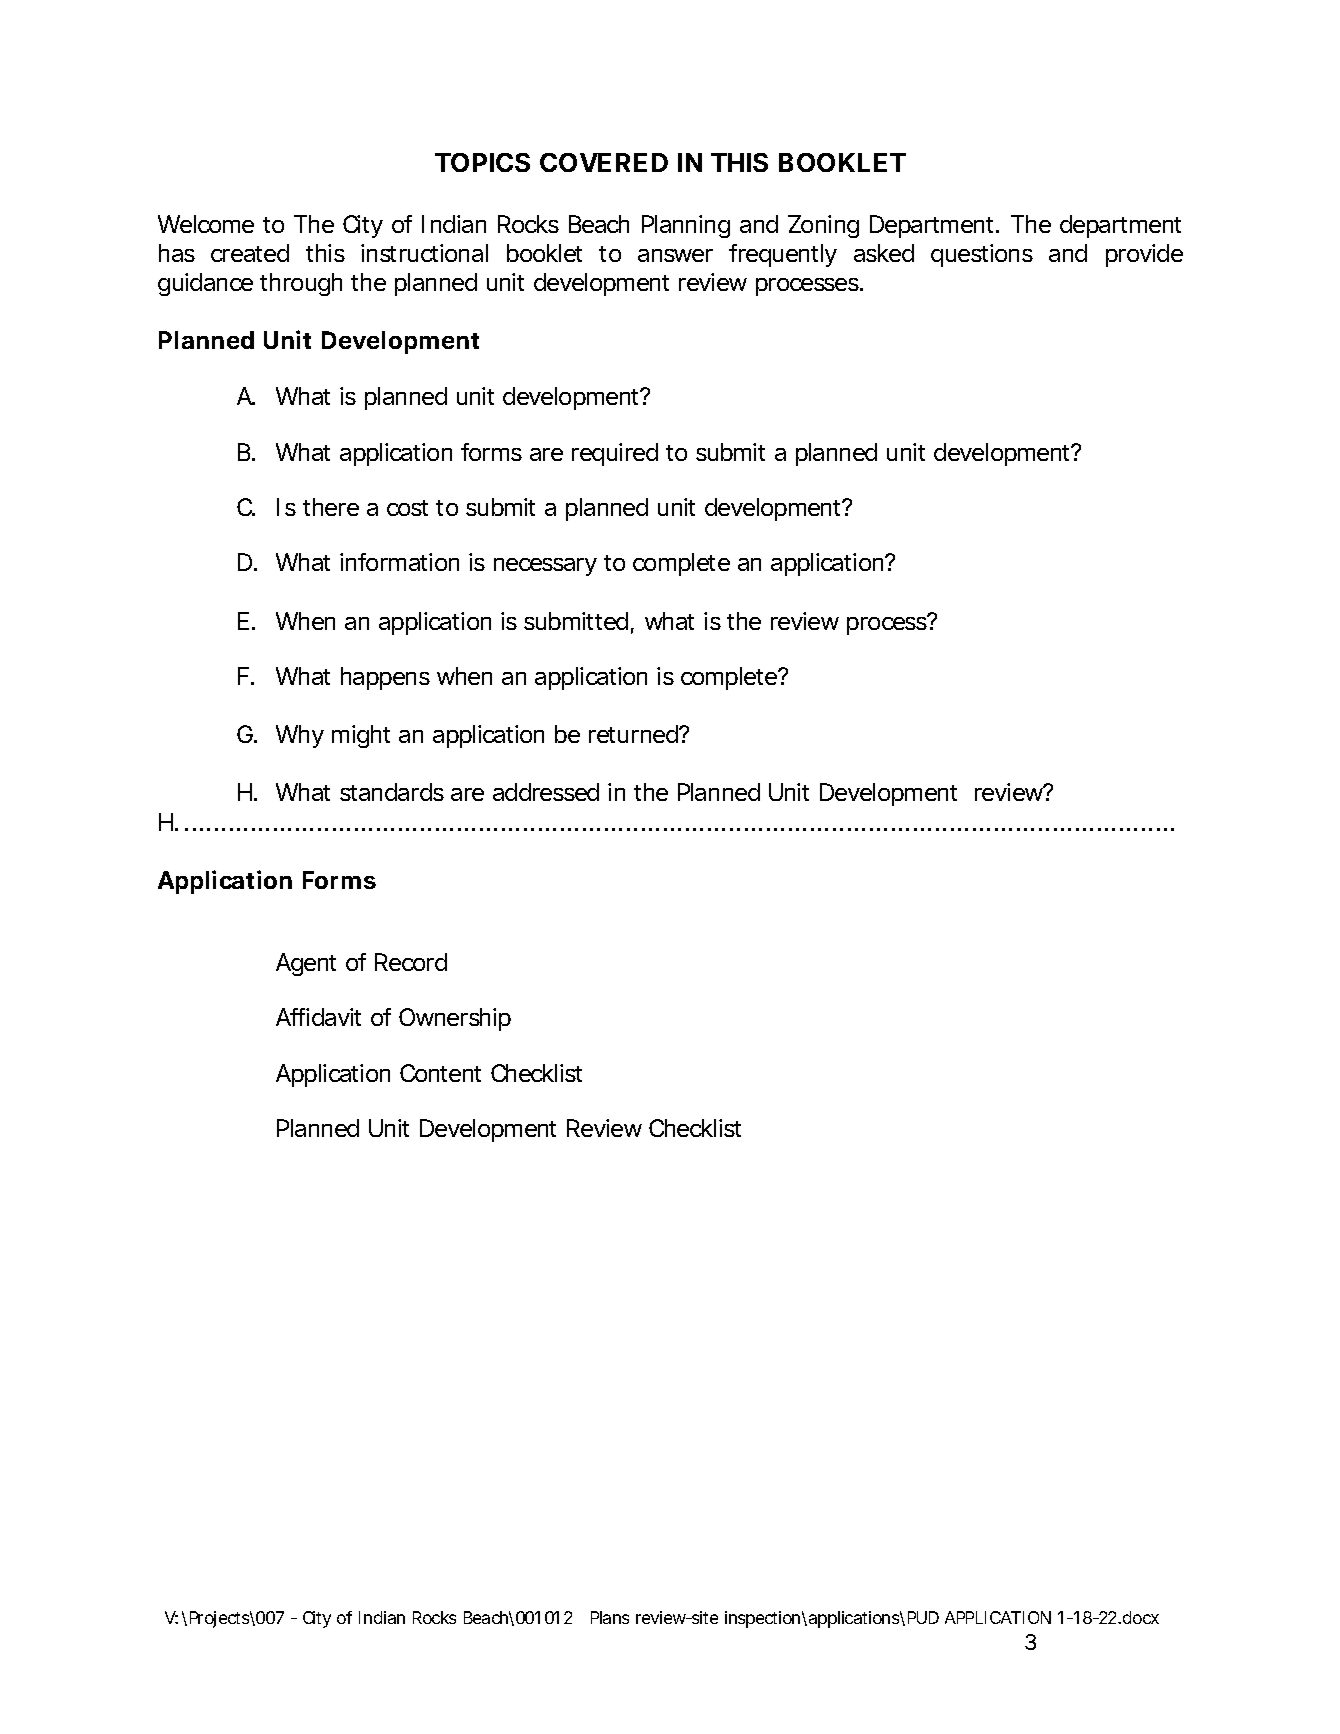 The image size is (1340, 1734). I want to click on Planning, so click(686, 226).
